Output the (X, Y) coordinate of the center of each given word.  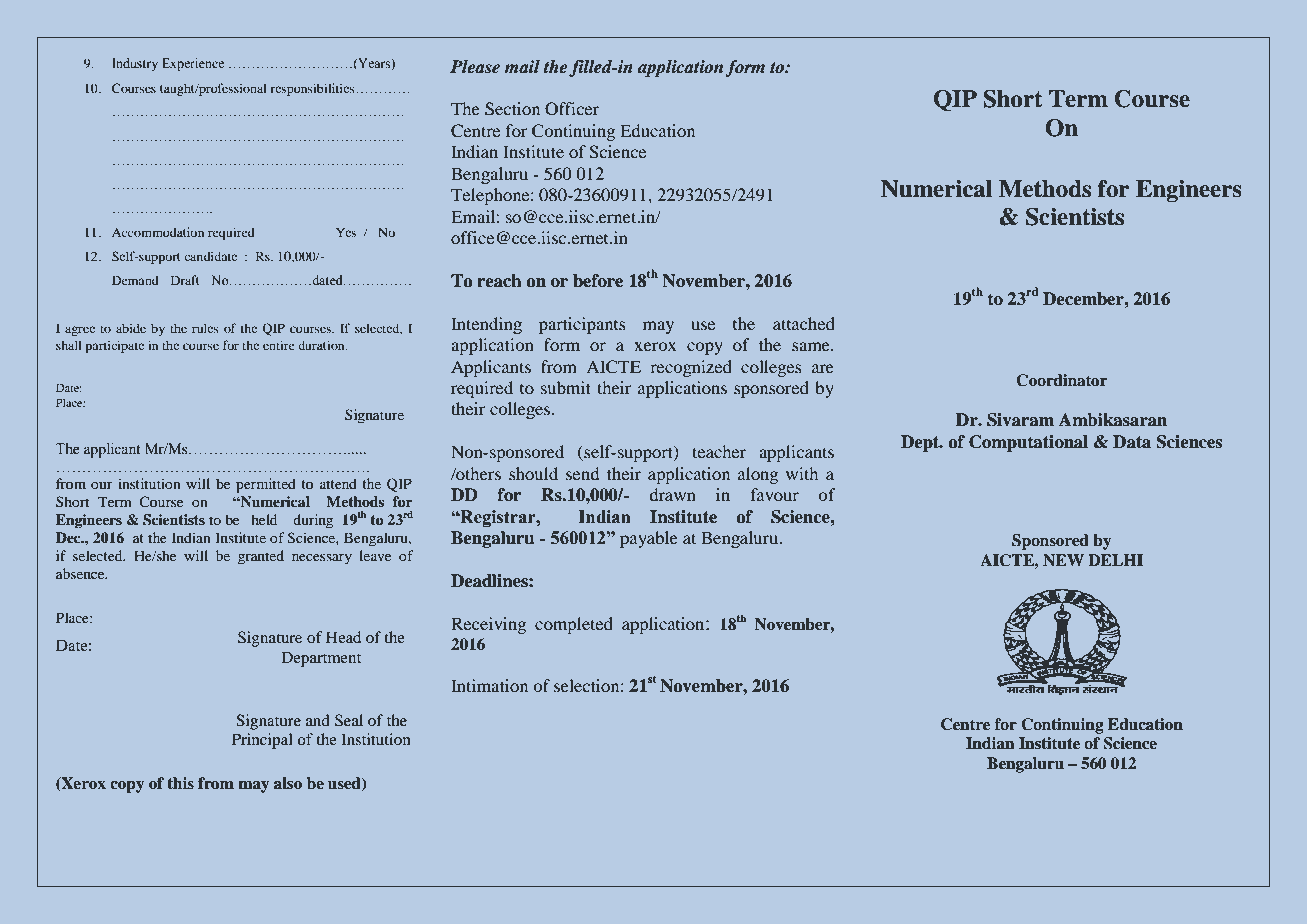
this (180, 783)
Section (512, 109)
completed (574, 625)
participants (582, 325)
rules (205, 328)
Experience (193, 64)
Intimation (489, 685)
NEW (1063, 560)
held (264, 519)
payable (649, 539)
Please (475, 66)
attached (804, 323)
